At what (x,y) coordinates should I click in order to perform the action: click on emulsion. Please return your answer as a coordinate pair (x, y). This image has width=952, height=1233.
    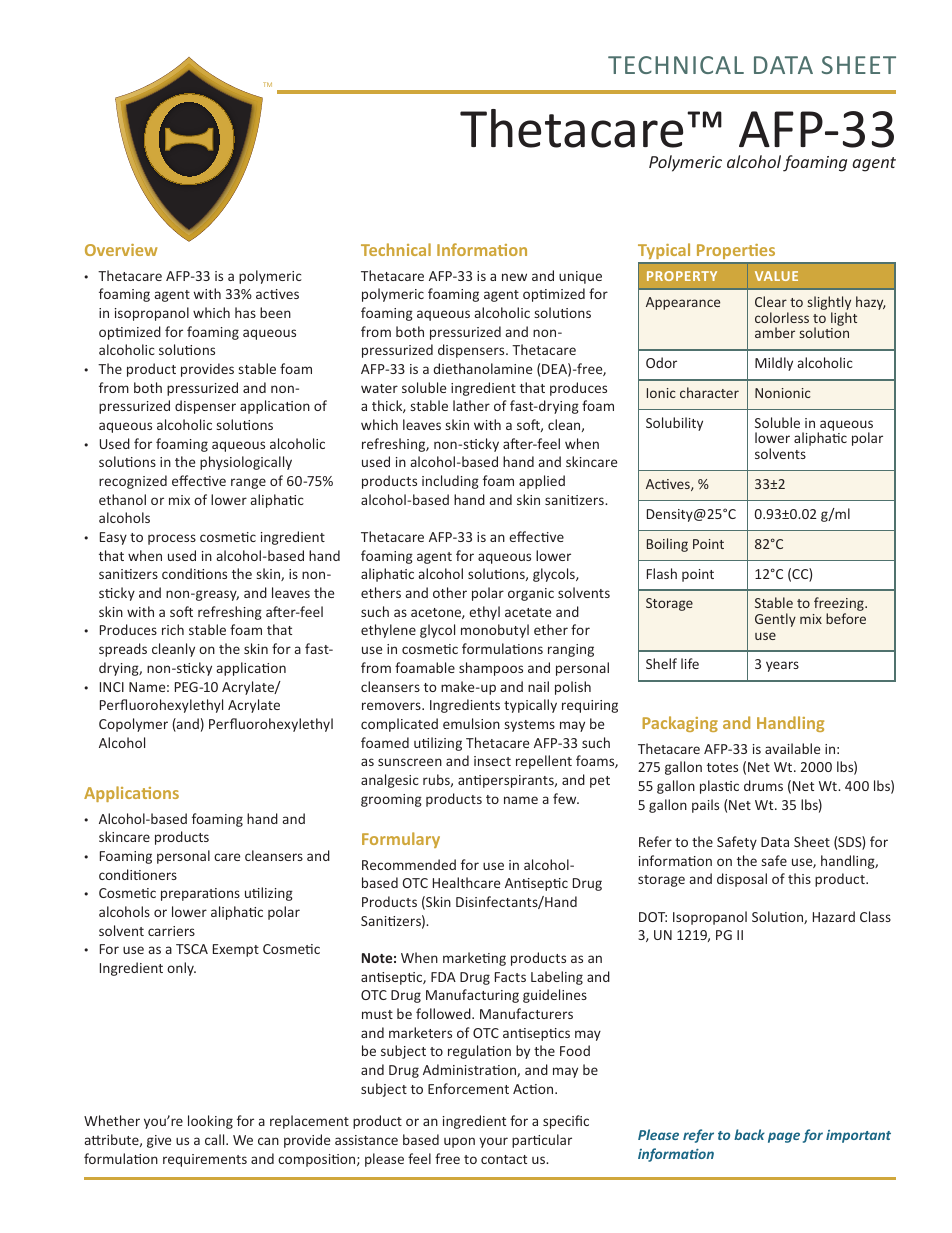
    Looking at the image, I should click on (471, 723).
